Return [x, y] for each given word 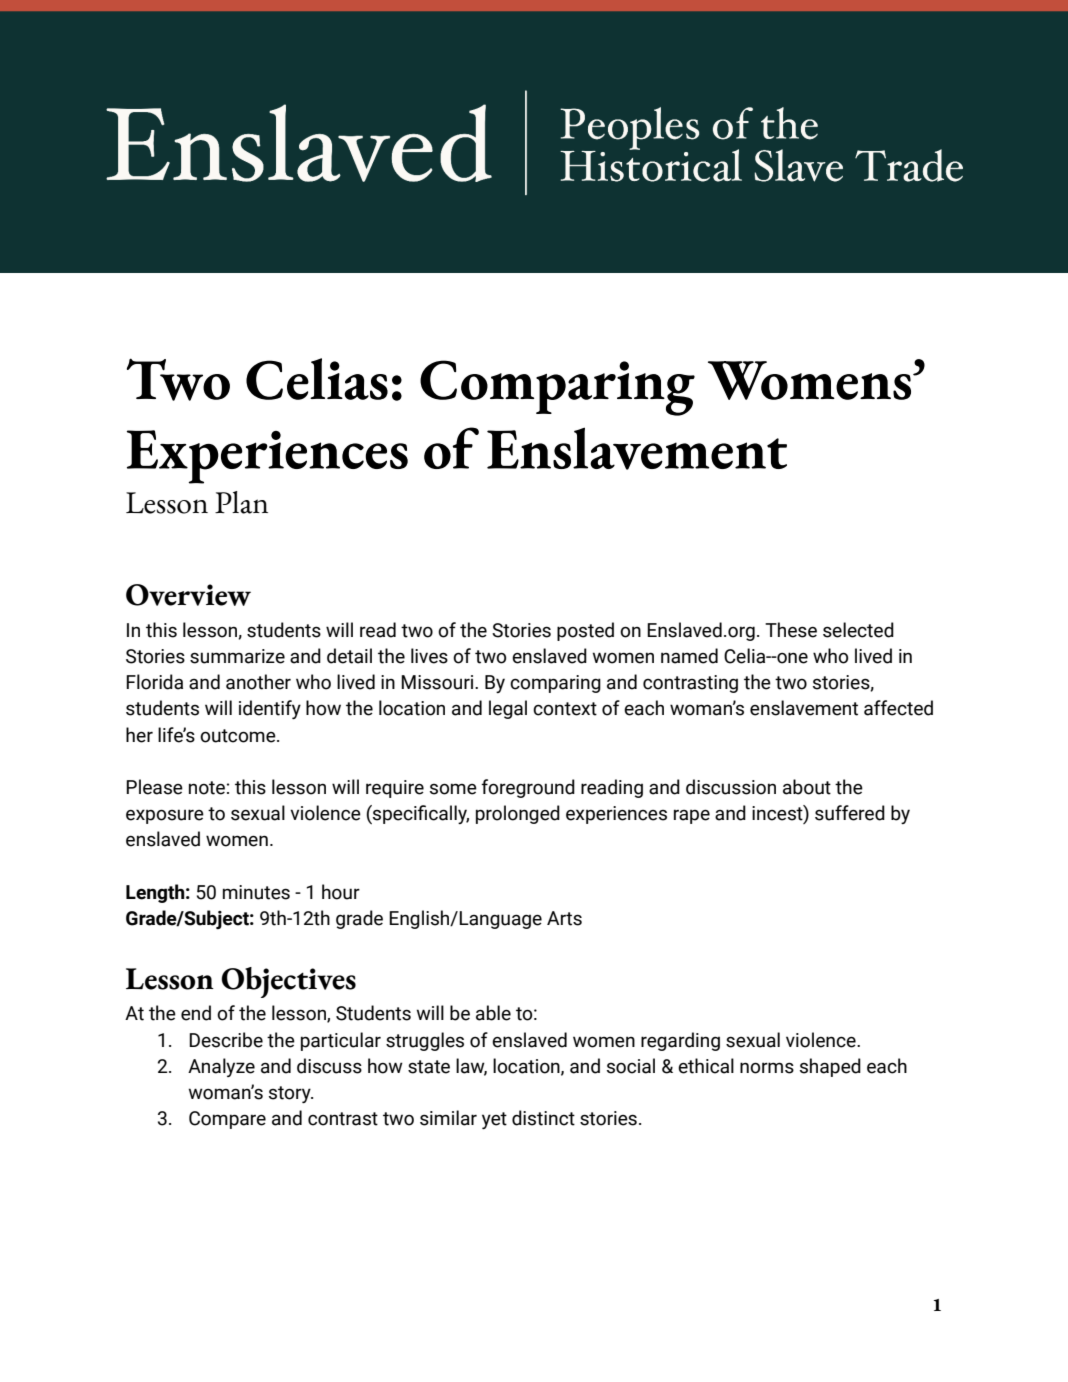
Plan [241, 502]
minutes [256, 892]
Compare [227, 1120]
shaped [830, 1067]
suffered [850, 813]
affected [898, 708]
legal [508, 709]
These [791, 630]
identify [270, 709]
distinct [543, 1118]
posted [585, 631]
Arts [564, 918]
